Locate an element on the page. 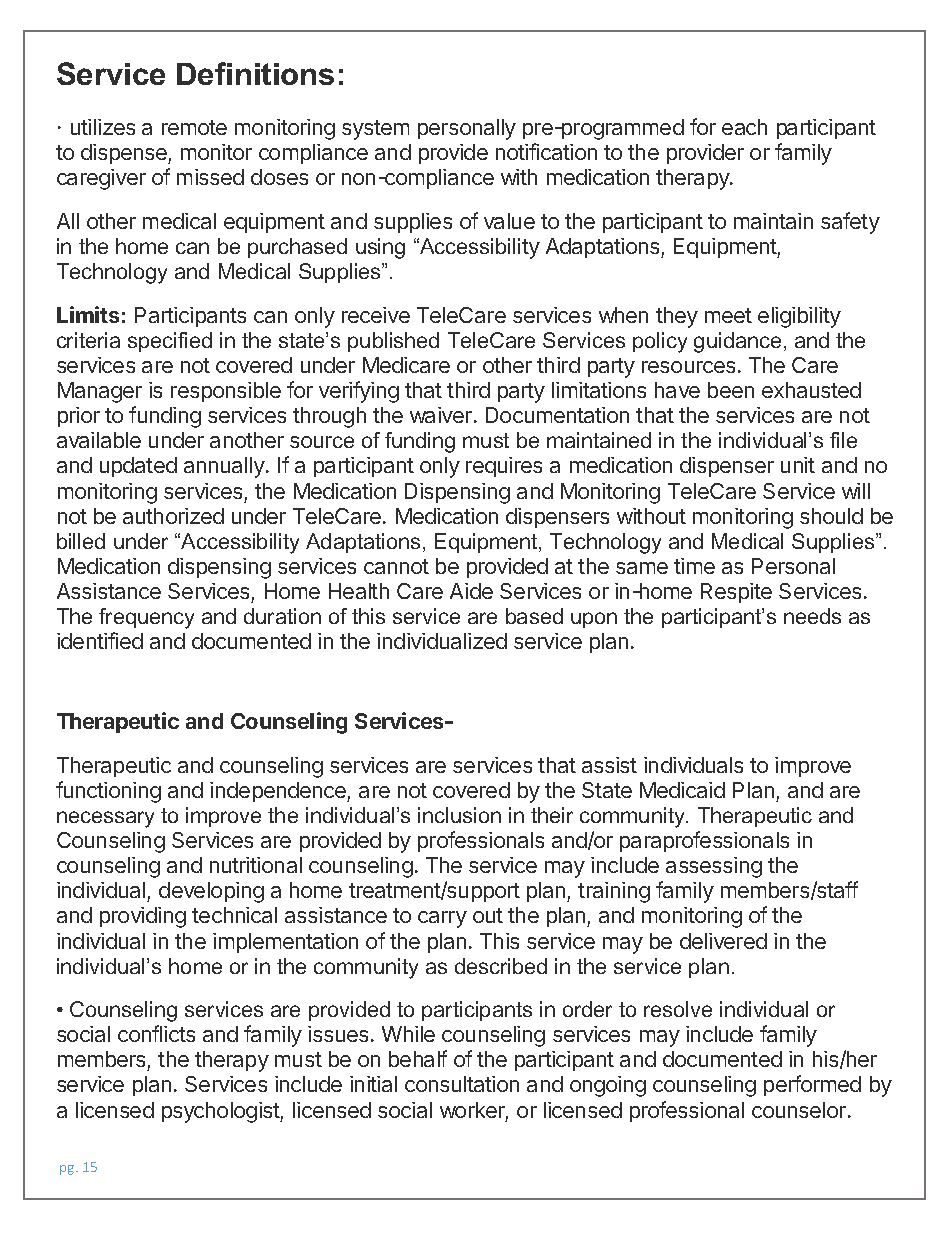 The image size is (952, 1233). specified is located at coordinates (170, 342).
